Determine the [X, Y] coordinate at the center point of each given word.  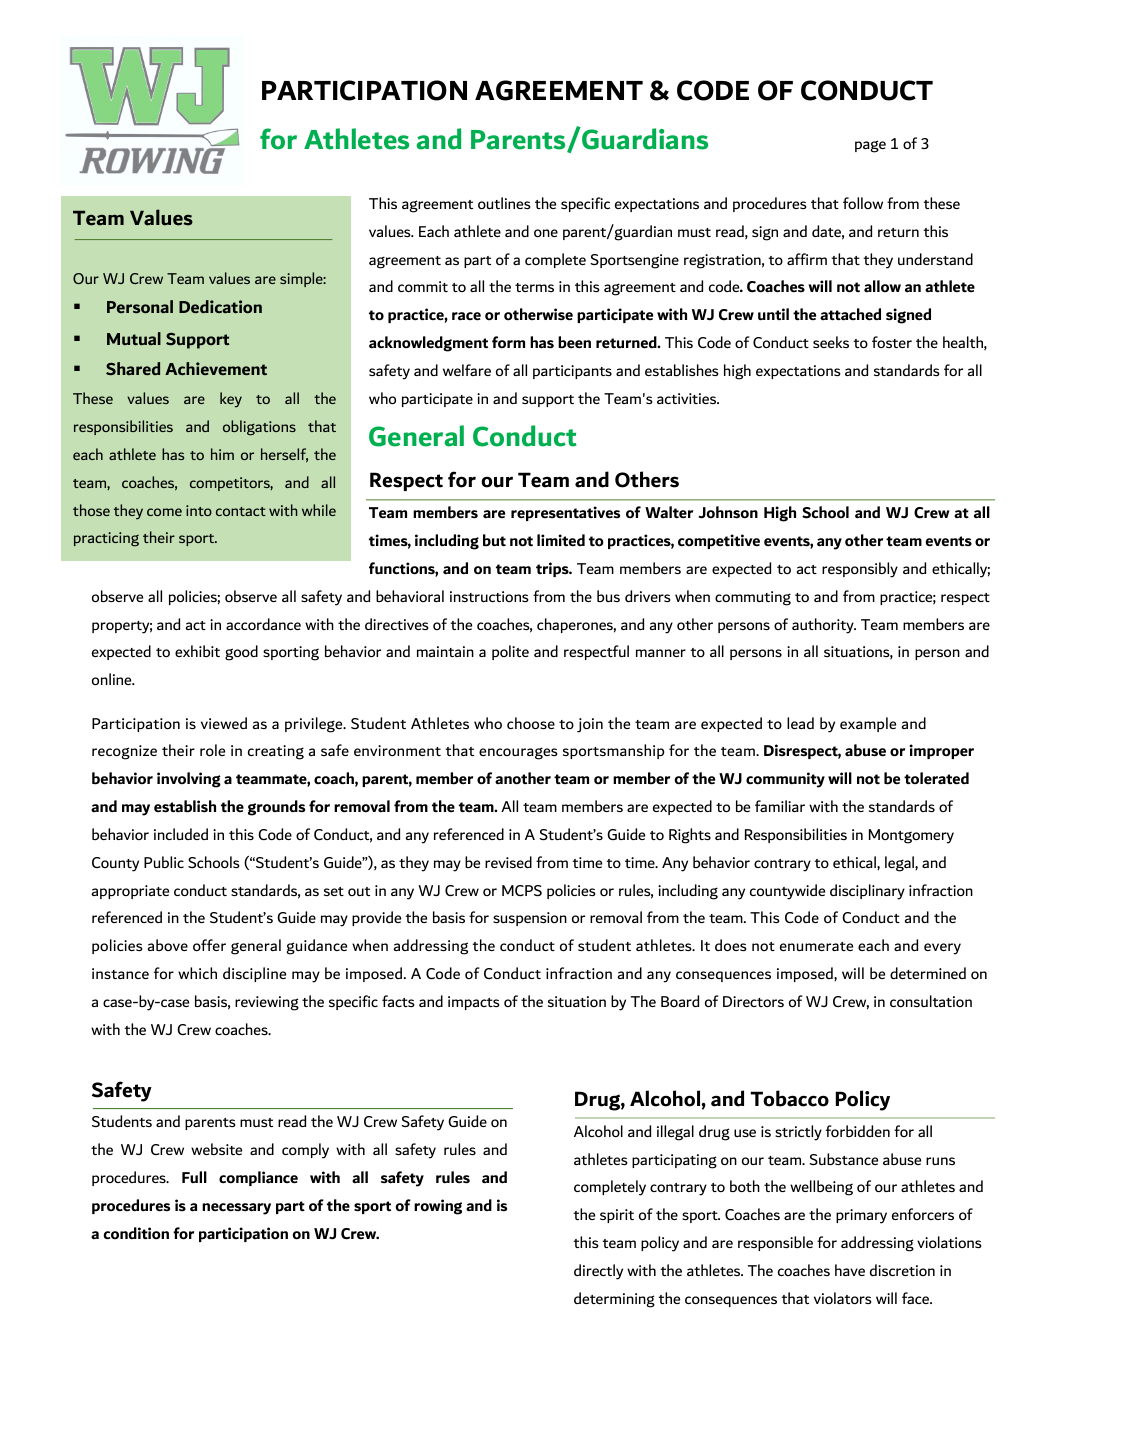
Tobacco [789, 1098]
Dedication [220, 306]
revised [508, 862]
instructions [489, 596]
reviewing [267, 1003]
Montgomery [911, 836]
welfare [467, 370]
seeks [831, 342]
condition [136, 1233]
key [231, 400]
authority [824, 626]
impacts [474, 1003]
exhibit [197, 651]
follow [863, 203]
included [181, 834]
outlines [504, 203]
